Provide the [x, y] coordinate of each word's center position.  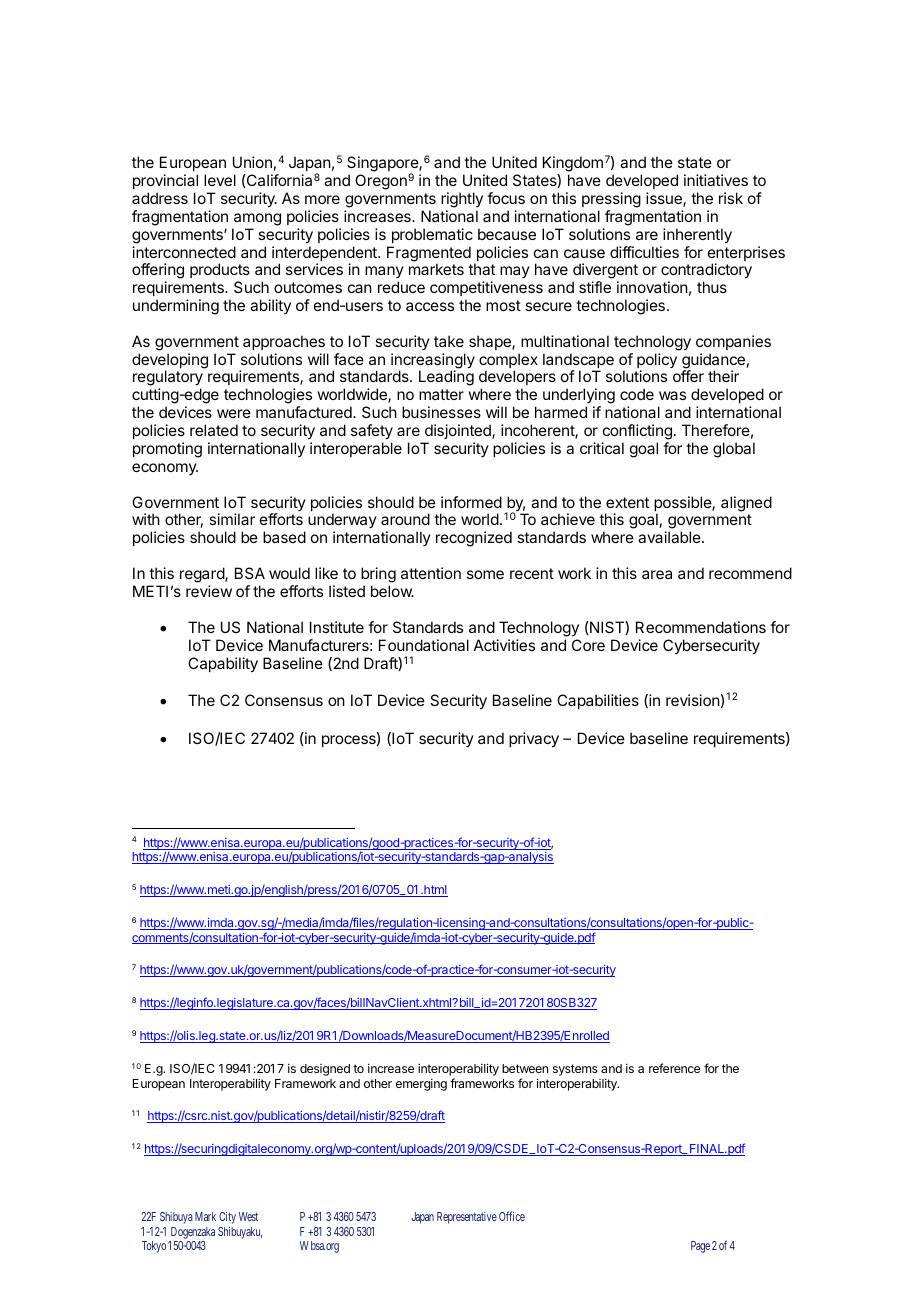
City [227, 1218]
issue [665, 199]
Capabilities [598, 701]
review [209, 591]
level [220, 180]
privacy [534, 740]
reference [674, 1068]
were [234, 413]
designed [325, 1070]
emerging [421, 1085]
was [672, 395]
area [657, 574]
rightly [462, 200]
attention [431, 573]
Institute [337, 627]
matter [441, 394]
